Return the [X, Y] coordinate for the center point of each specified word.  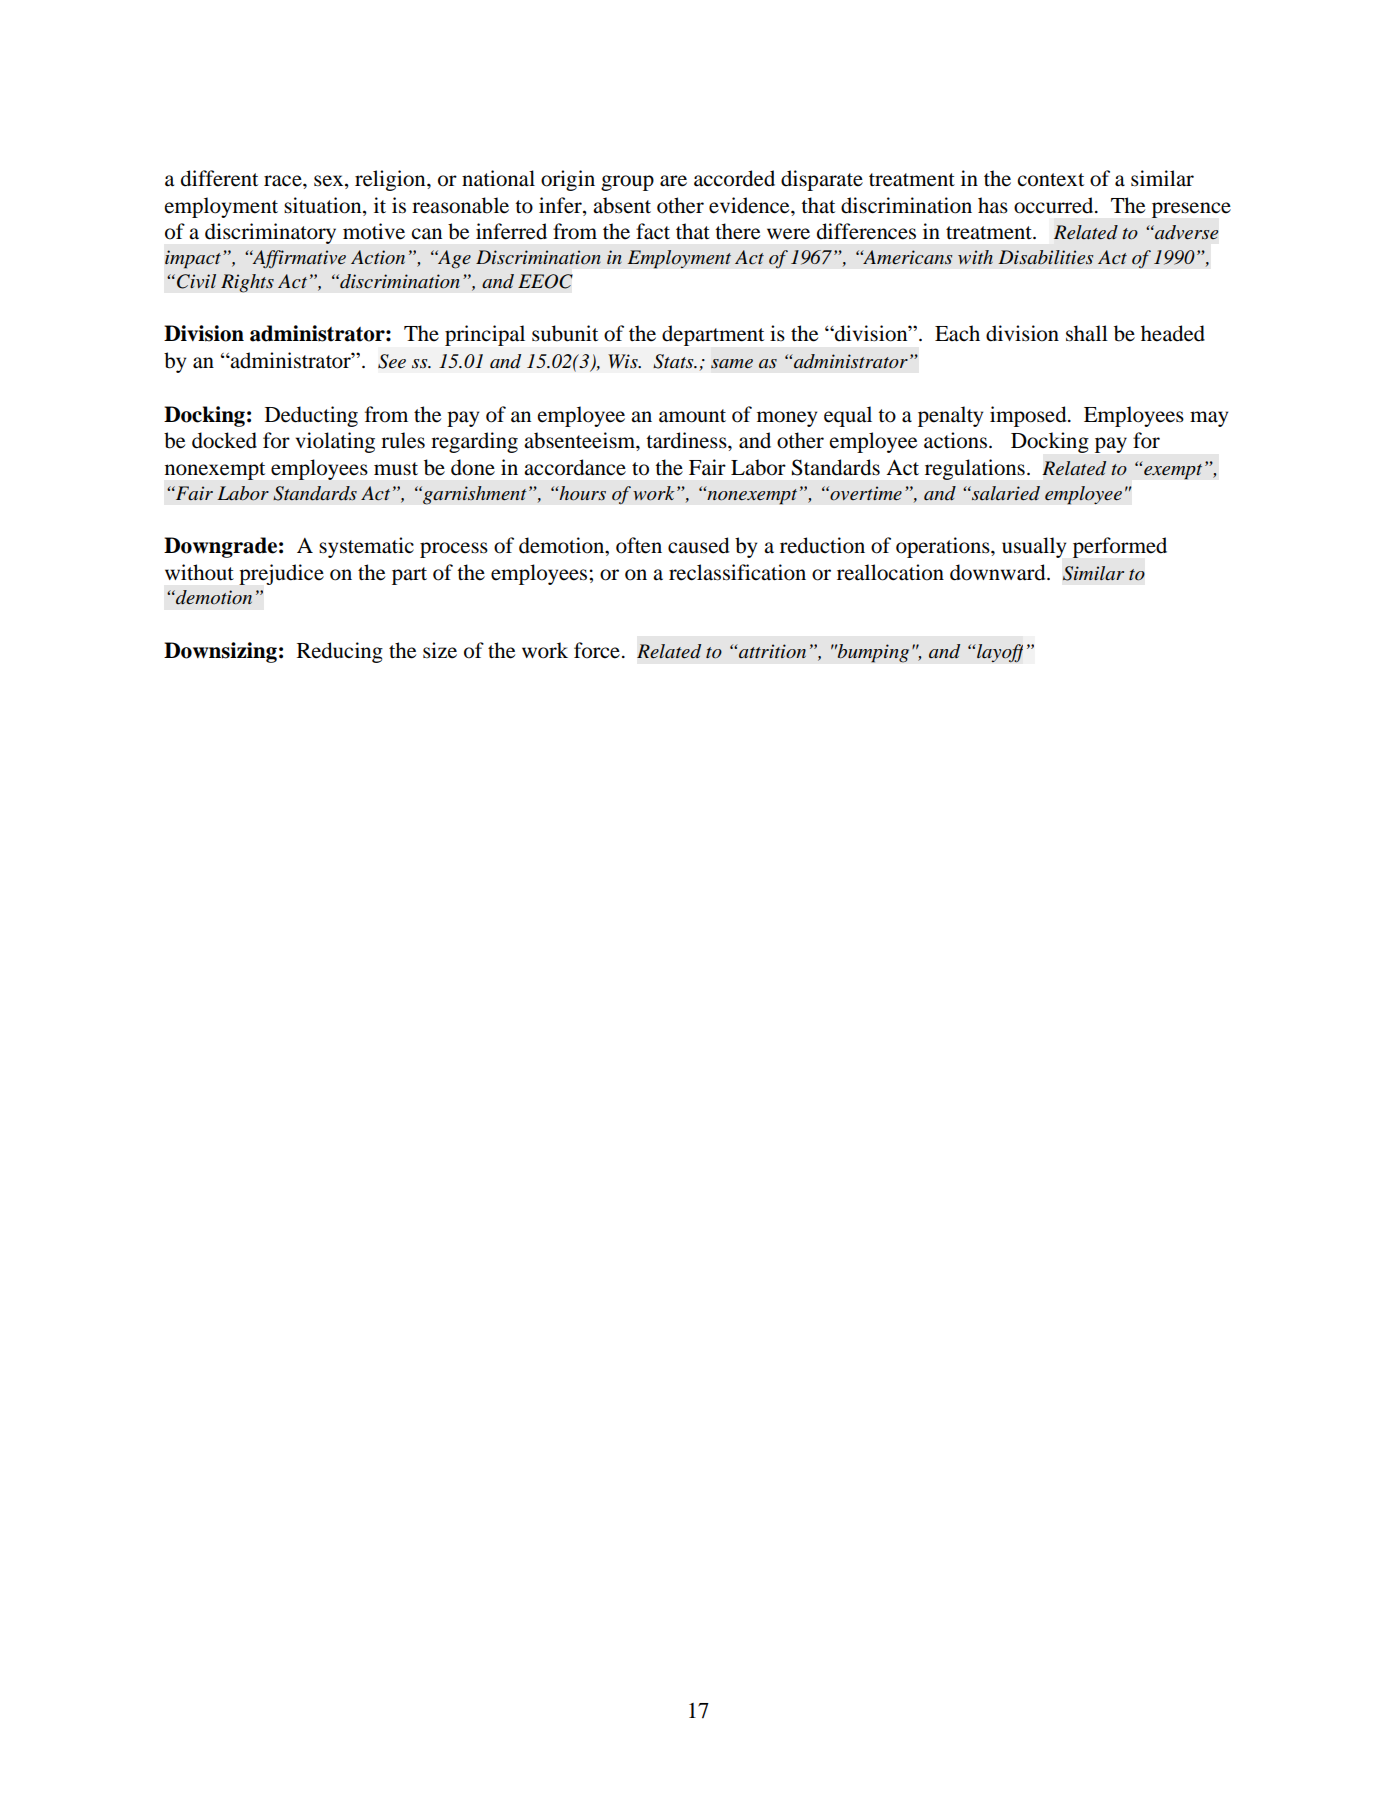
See [392, 361]
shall [1087, 333]
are [673, 181]
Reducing [340, 652]
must [396, 469]
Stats [674, 361]
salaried [1005, 493]
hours [582, 493]
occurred [1055, 205]
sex [330, 181]
